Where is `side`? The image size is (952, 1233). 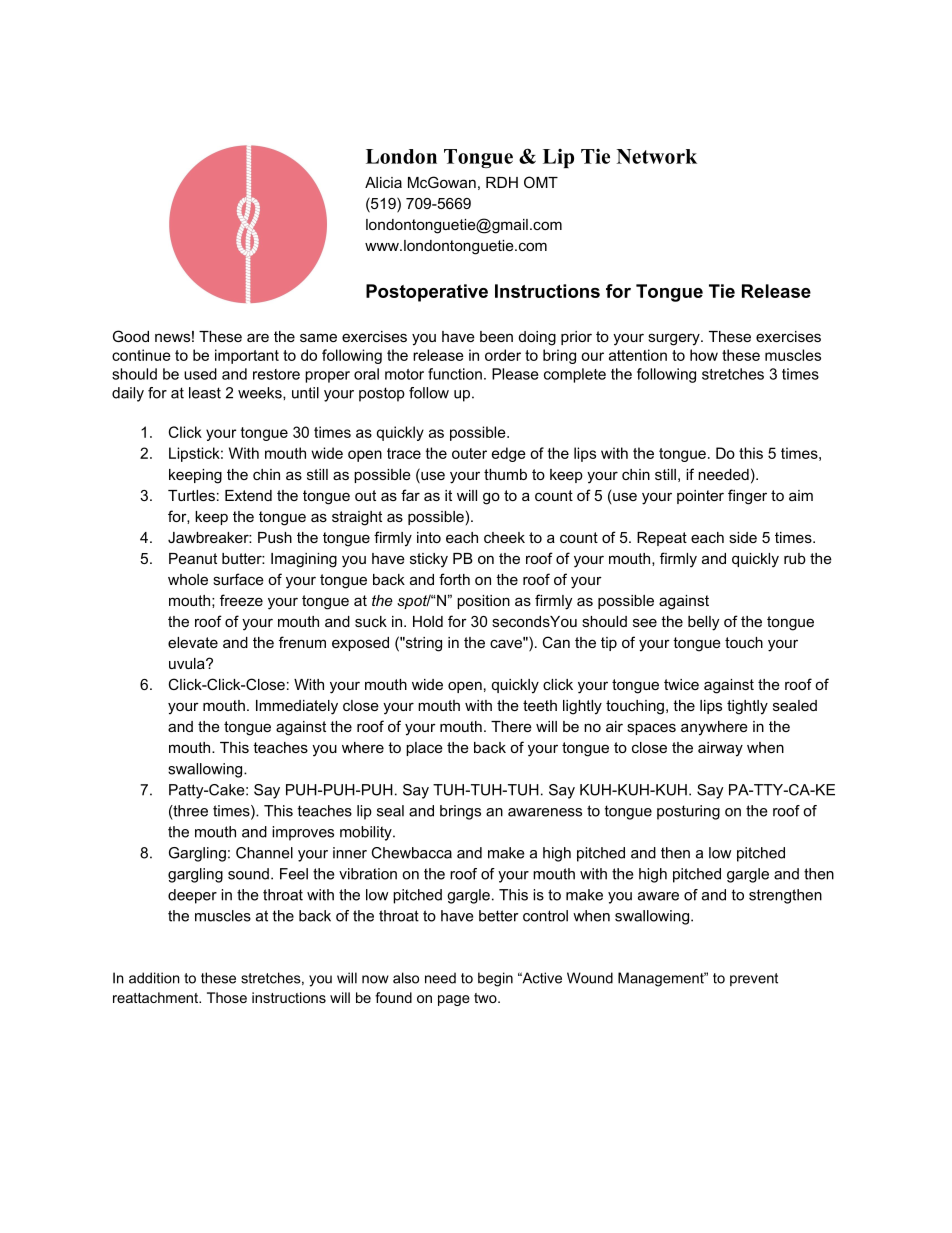 side is located at coordinates (743, 537).
